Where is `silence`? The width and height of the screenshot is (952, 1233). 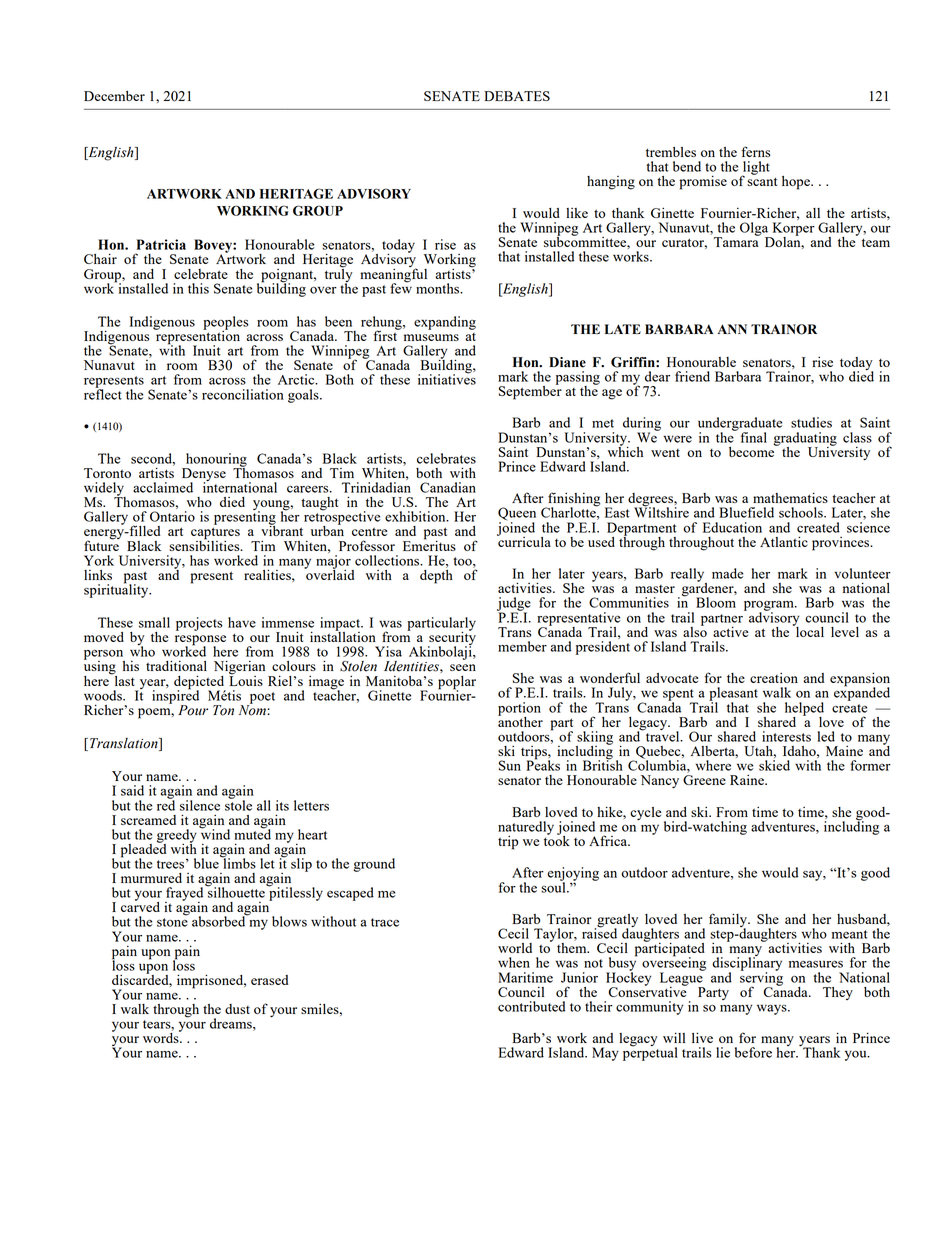 silence is located at coordinates (200, 805).
